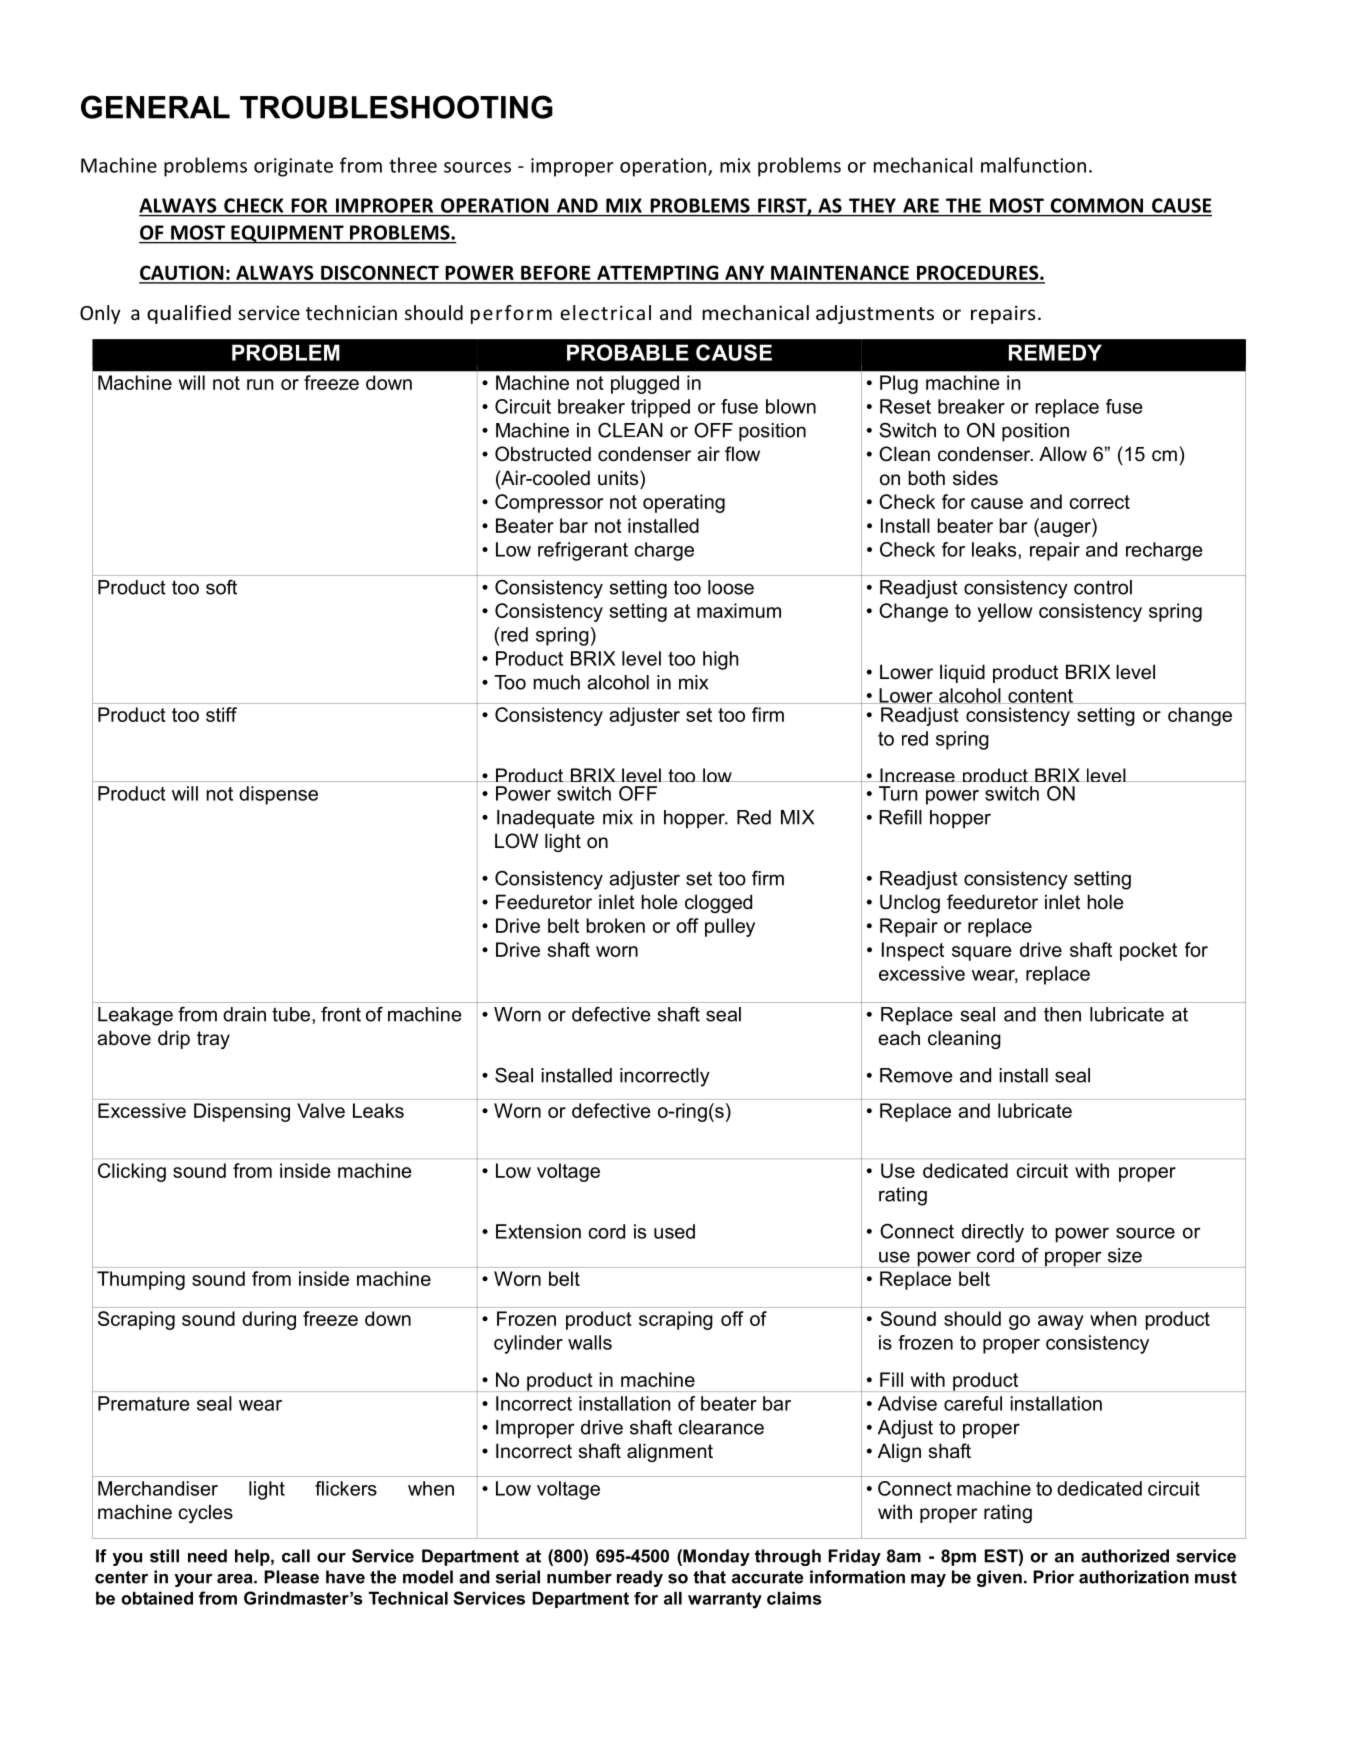  I want to click on need, so click(207, 1556).
